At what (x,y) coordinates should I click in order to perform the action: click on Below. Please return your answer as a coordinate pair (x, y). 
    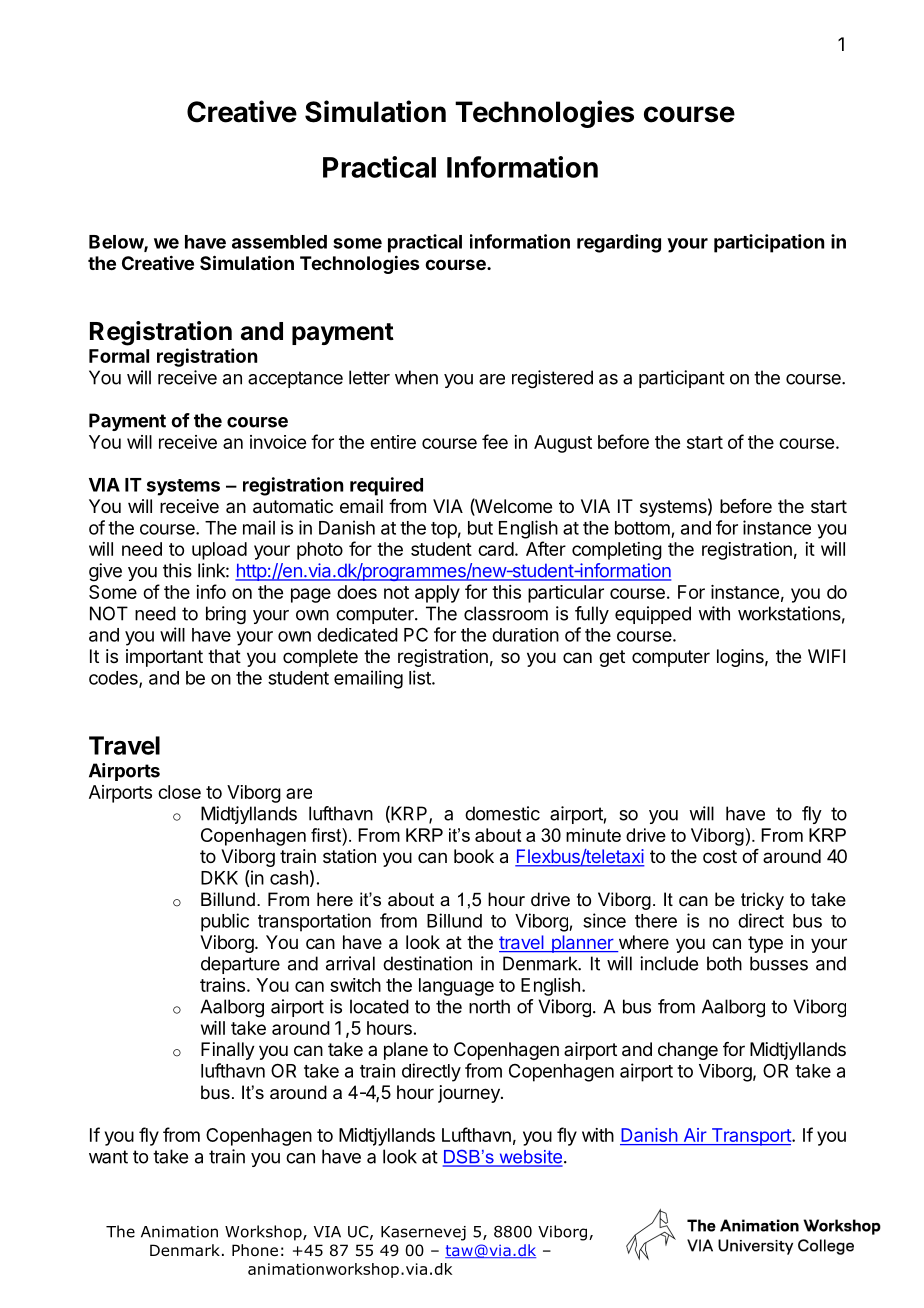
    Looking at the image, I should click on (117, 243).
